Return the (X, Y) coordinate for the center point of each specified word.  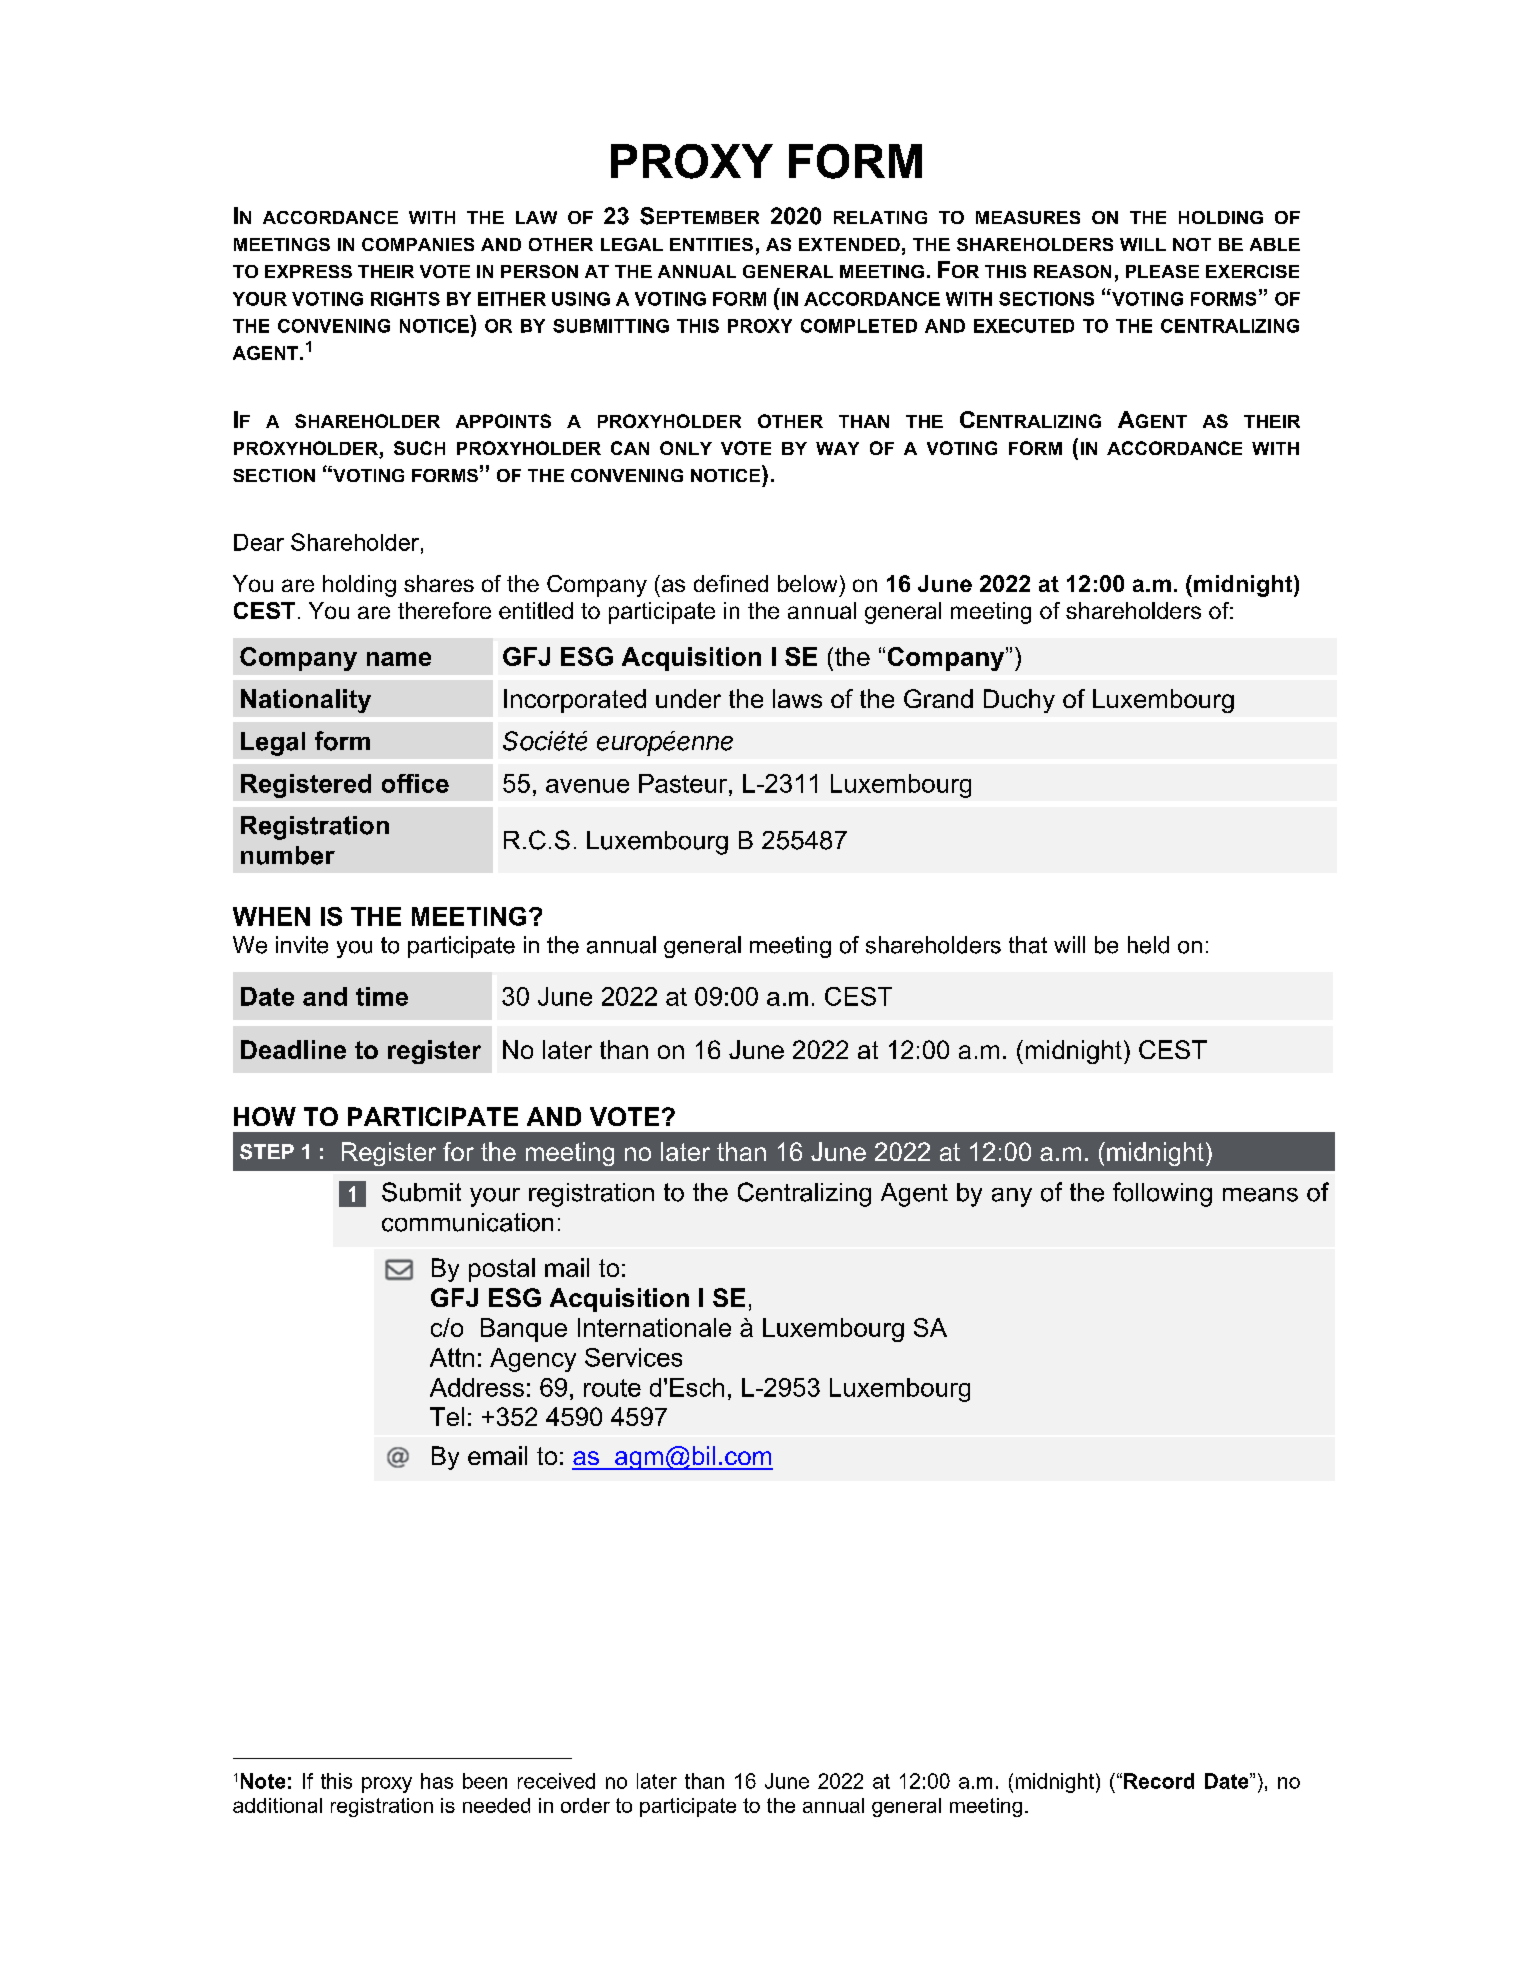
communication (467, 1222)
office (415, 783)
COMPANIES (418, 244)
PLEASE (1162, 271)
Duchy (1019, 701)
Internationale (654, 1327)
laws (797, 698)
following (1162, 1194)
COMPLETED (859, 326)
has (437, 1781)
